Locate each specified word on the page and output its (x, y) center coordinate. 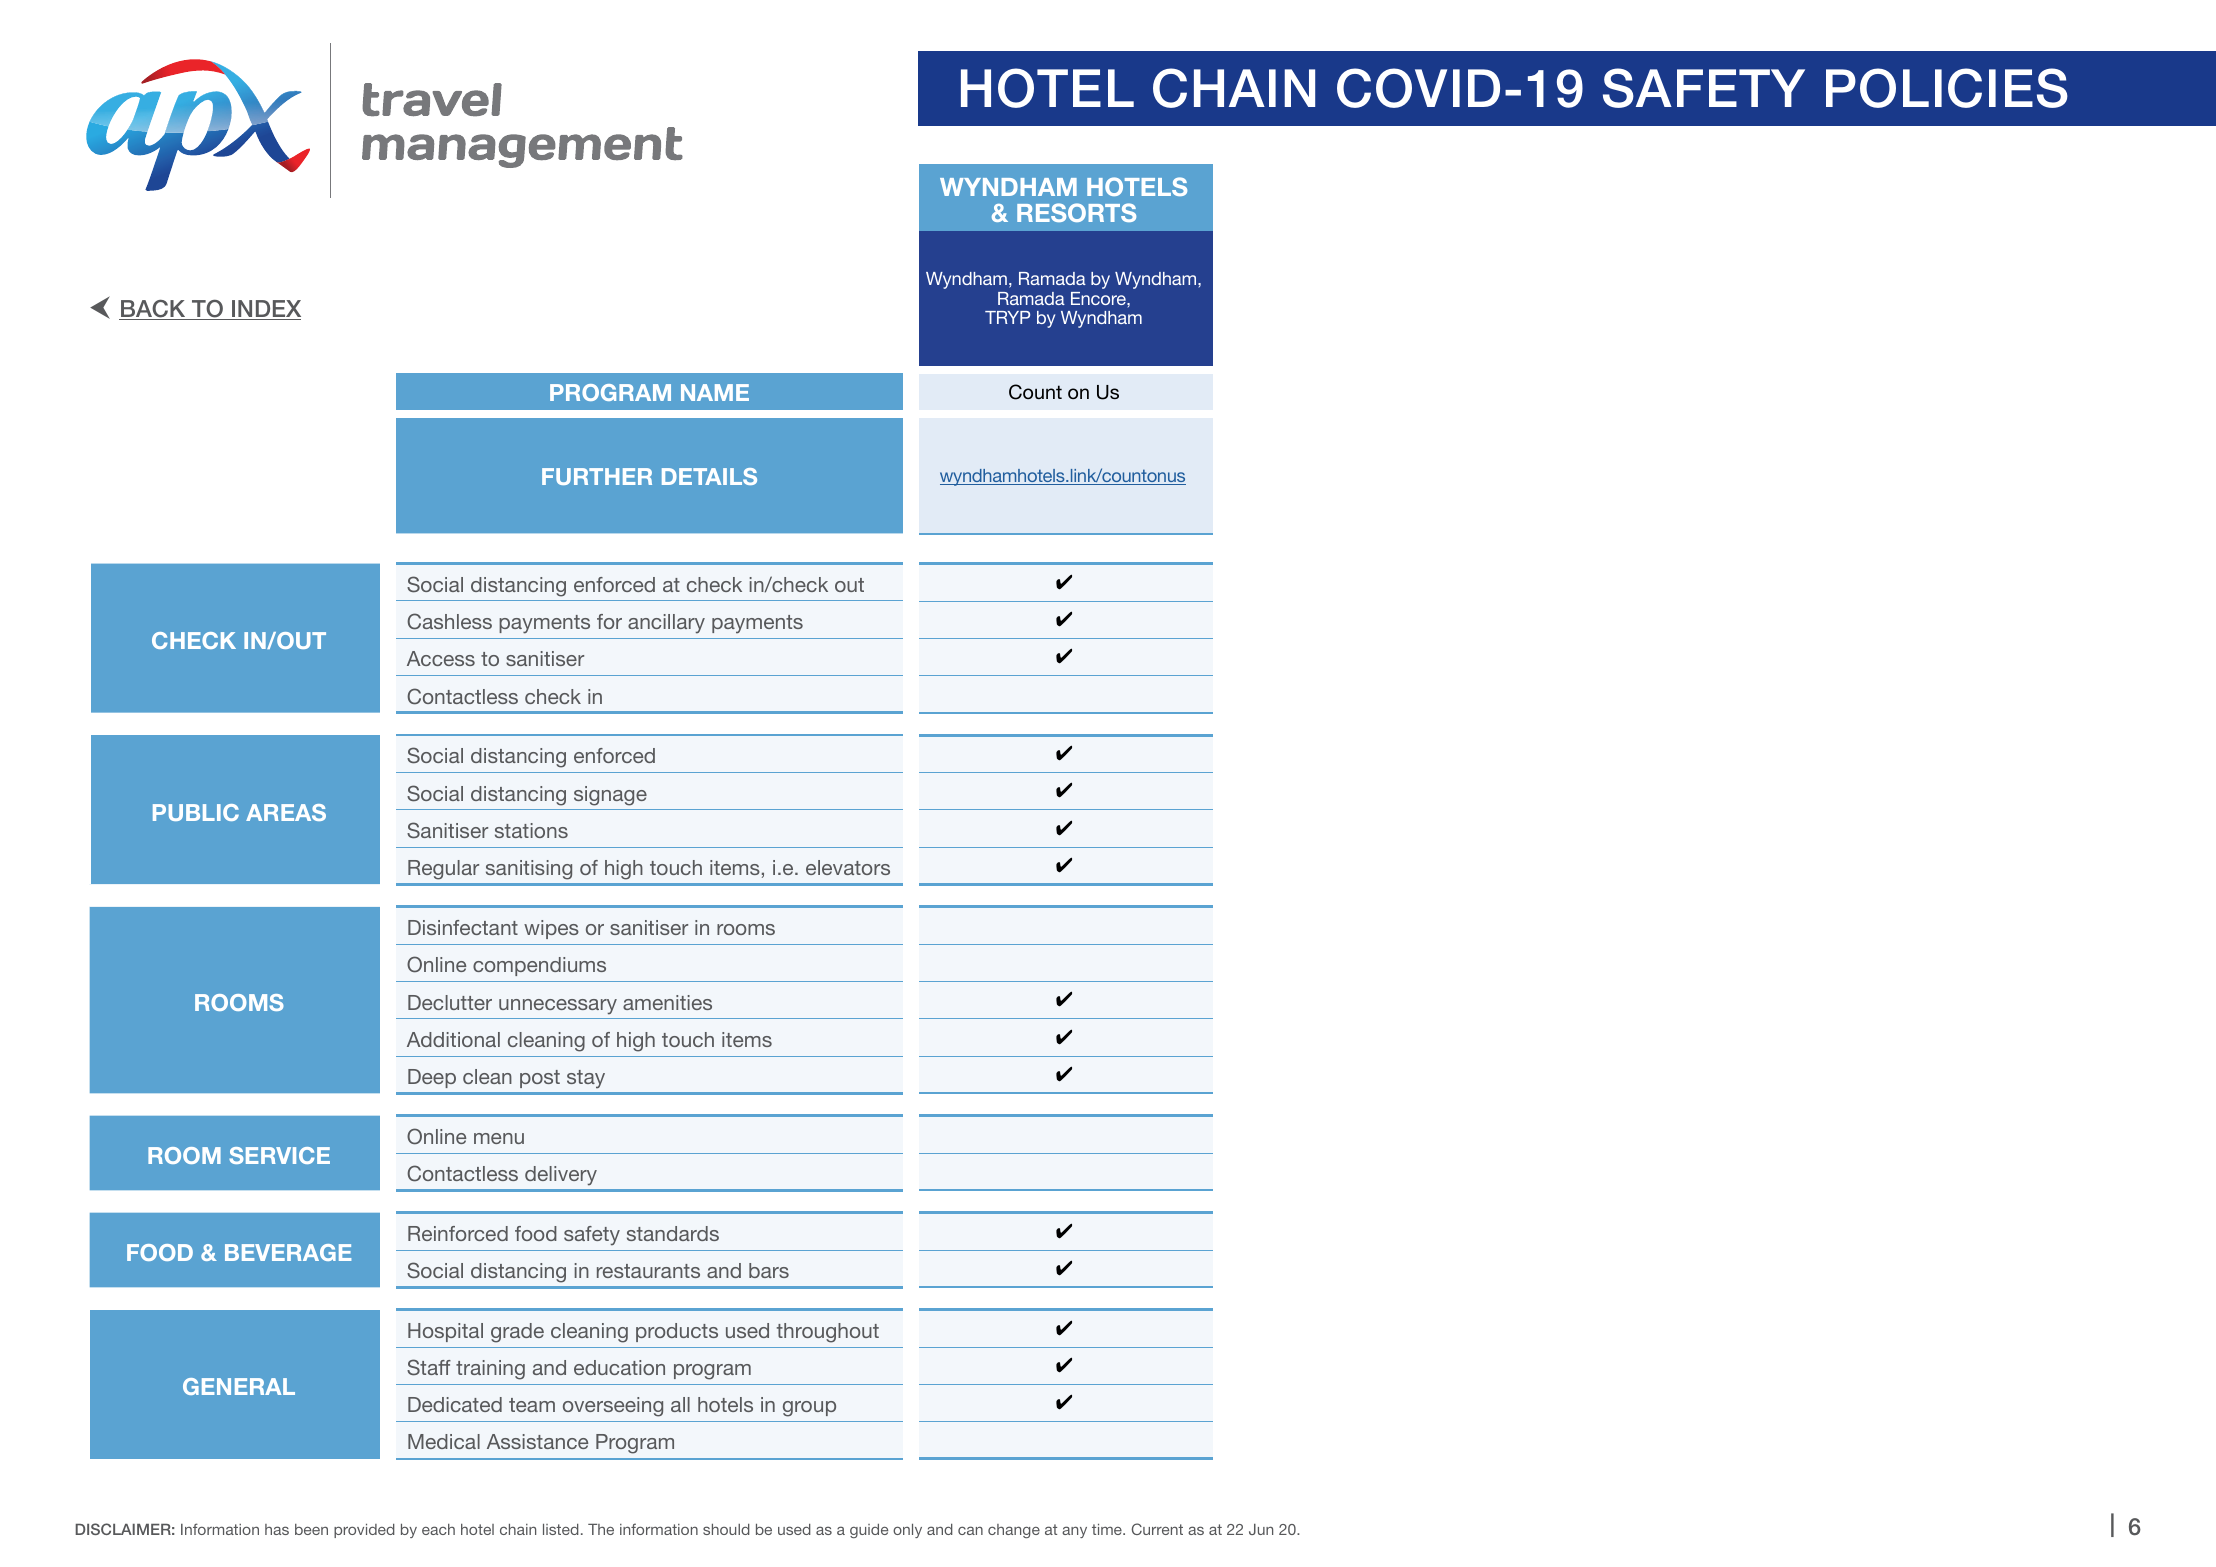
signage (610, 796)
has (277, 1529)
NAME (715, 392)
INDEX (265, 310)
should (726, 1529)
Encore (1099, 298)
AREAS (286, 812)
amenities (667, 1002)
